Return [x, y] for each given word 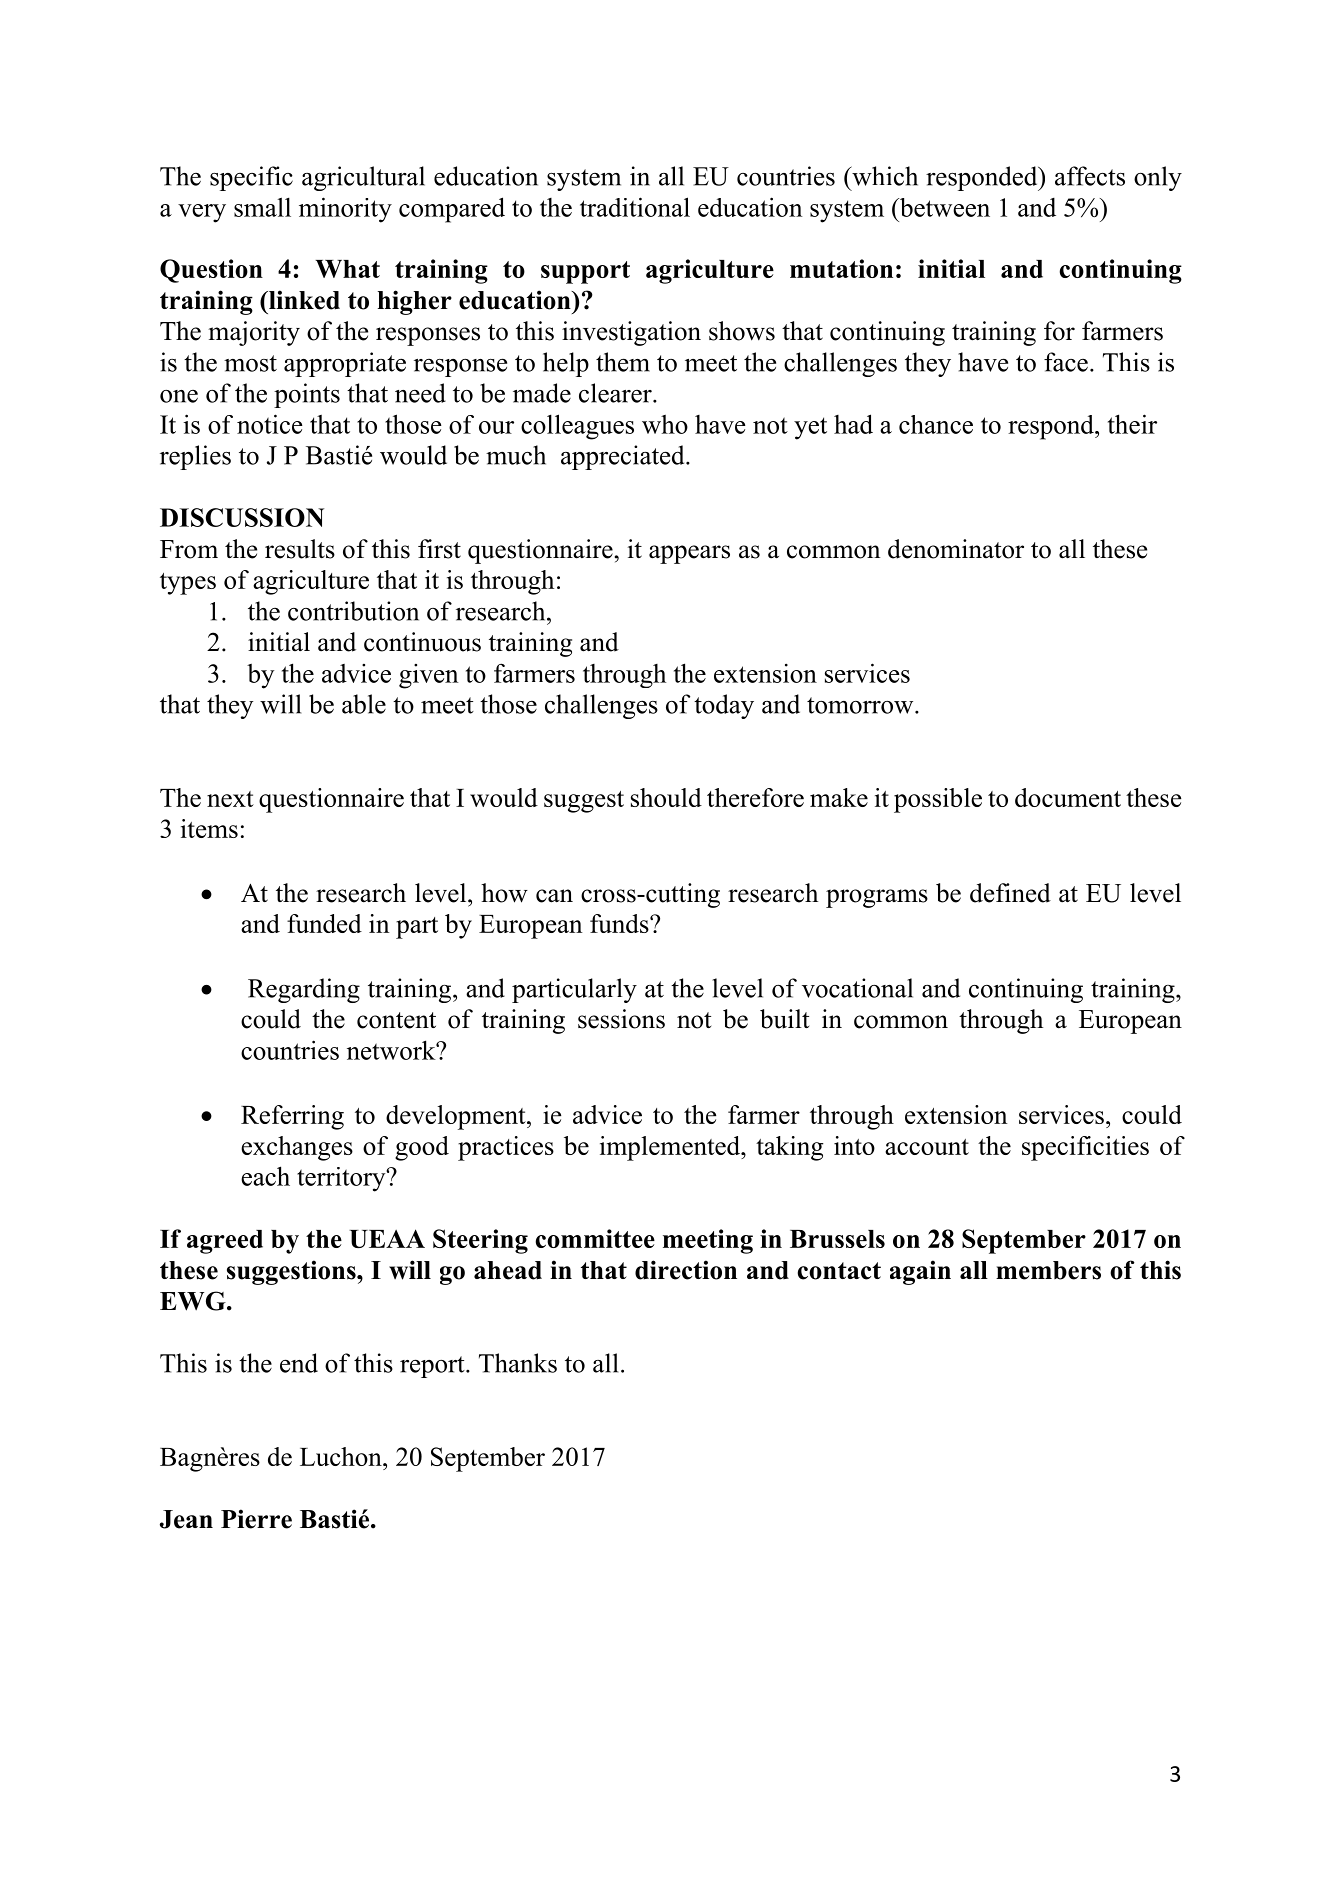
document [1068, 797]
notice [269, 424]
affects [1090, 176]
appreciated [624, 457]
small [262, 207]
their [1132, 424]
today [724, 706]
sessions [621, 1019]
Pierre [256, 1519]
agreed [225, 1242]
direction [686, 1270]
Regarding [304, 990]
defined [1010, 893]
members [1048, 1270]
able [364, 704]
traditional [635, 207]
